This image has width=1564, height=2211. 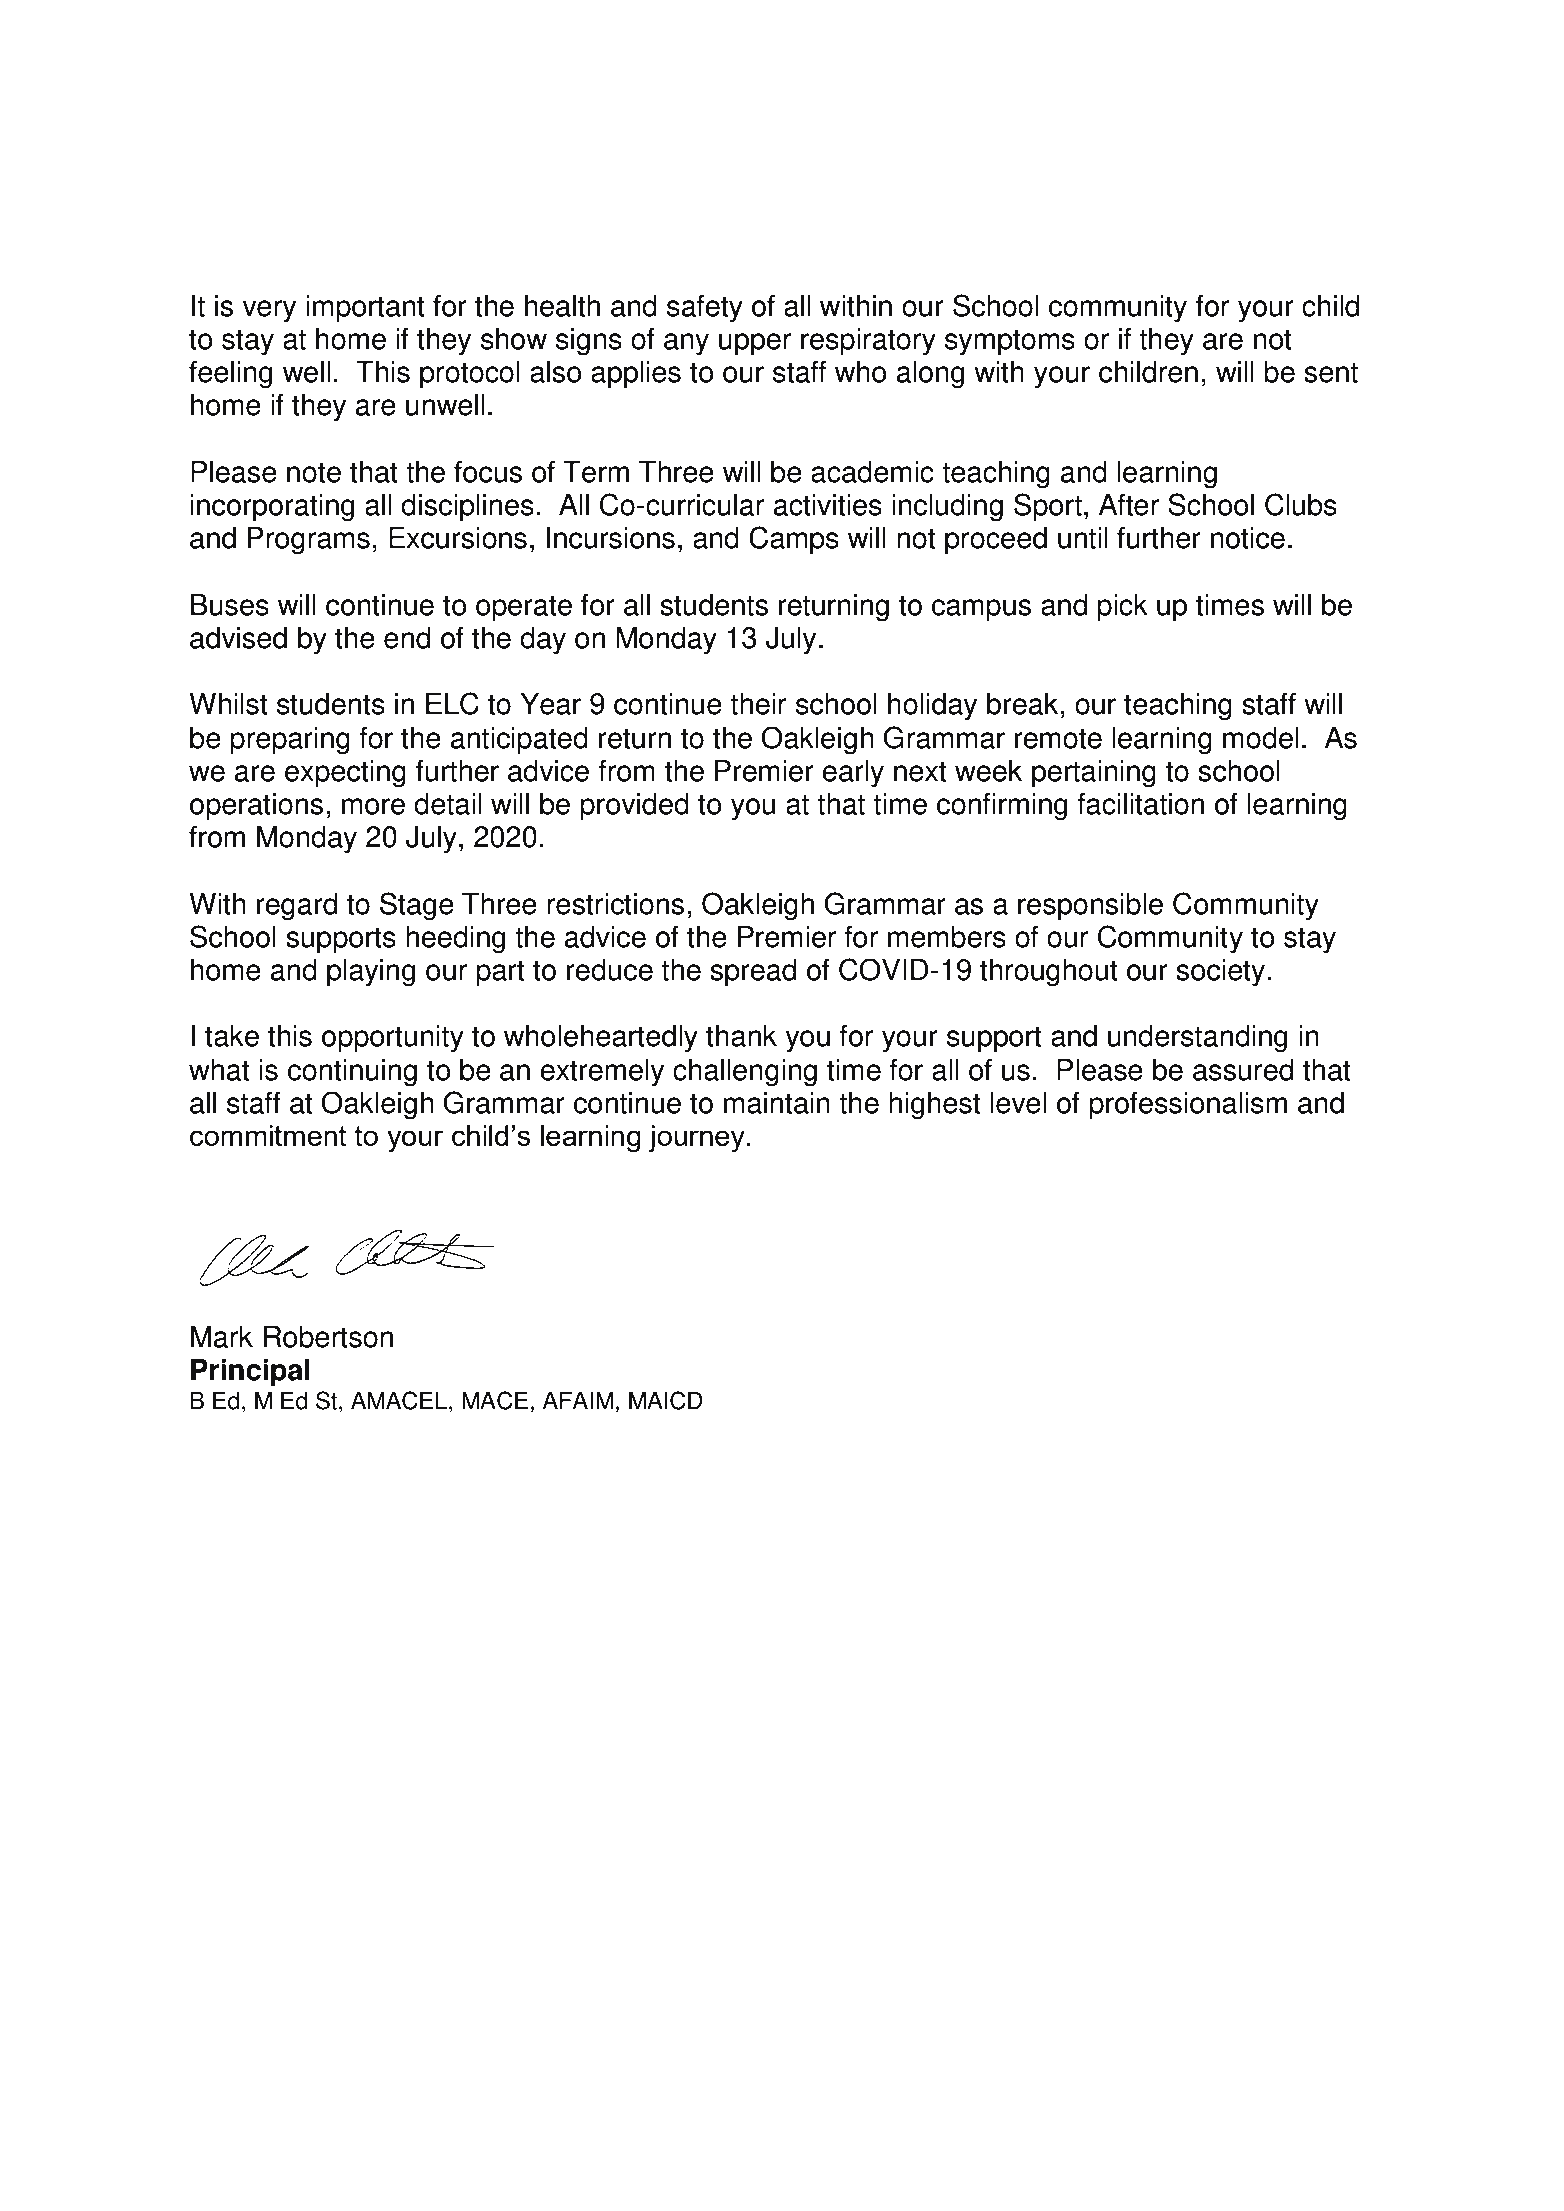 I want to click on provided, so click(x=634, y=807).
